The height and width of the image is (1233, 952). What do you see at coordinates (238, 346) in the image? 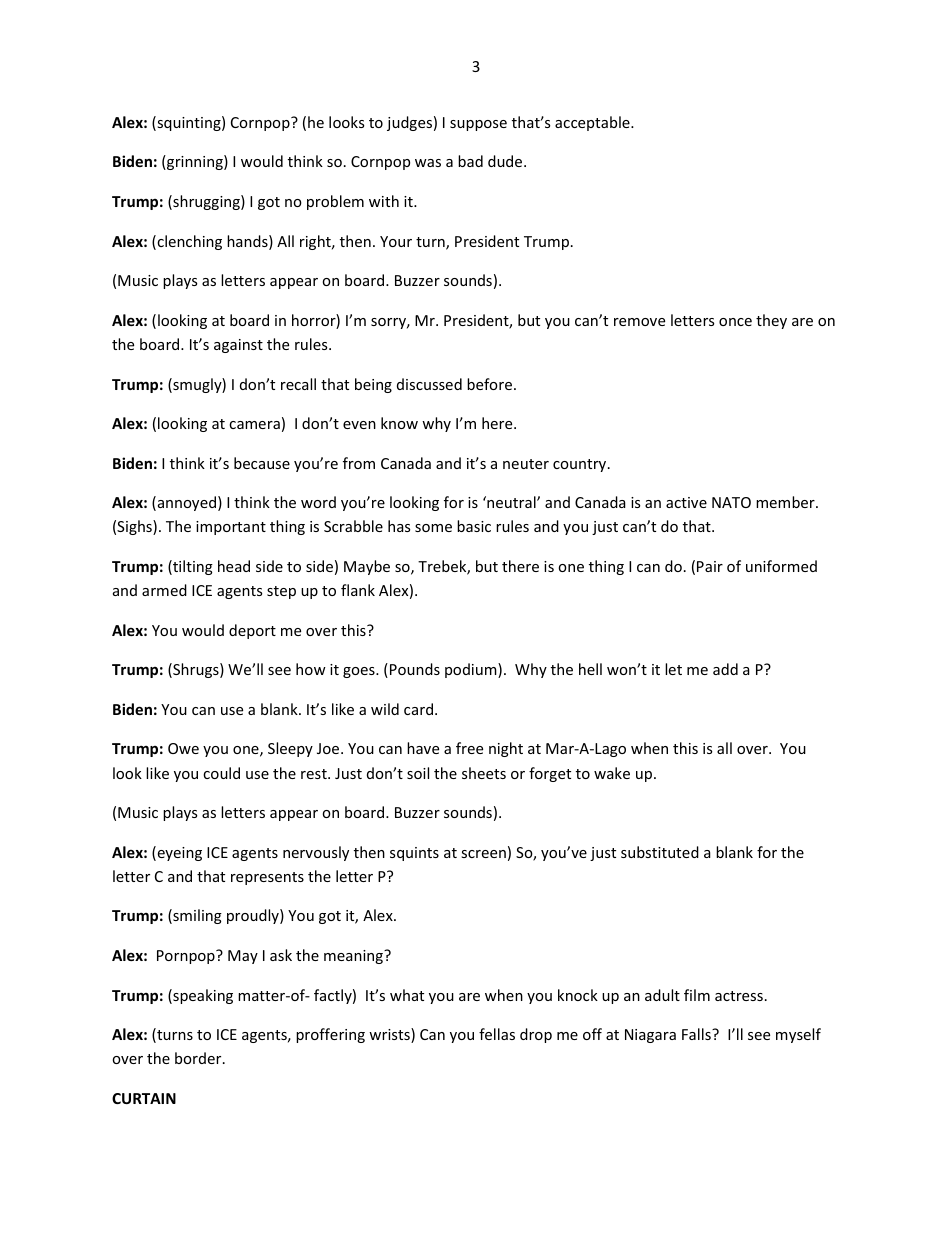
I see `against` at bounding box center [238, 346].
